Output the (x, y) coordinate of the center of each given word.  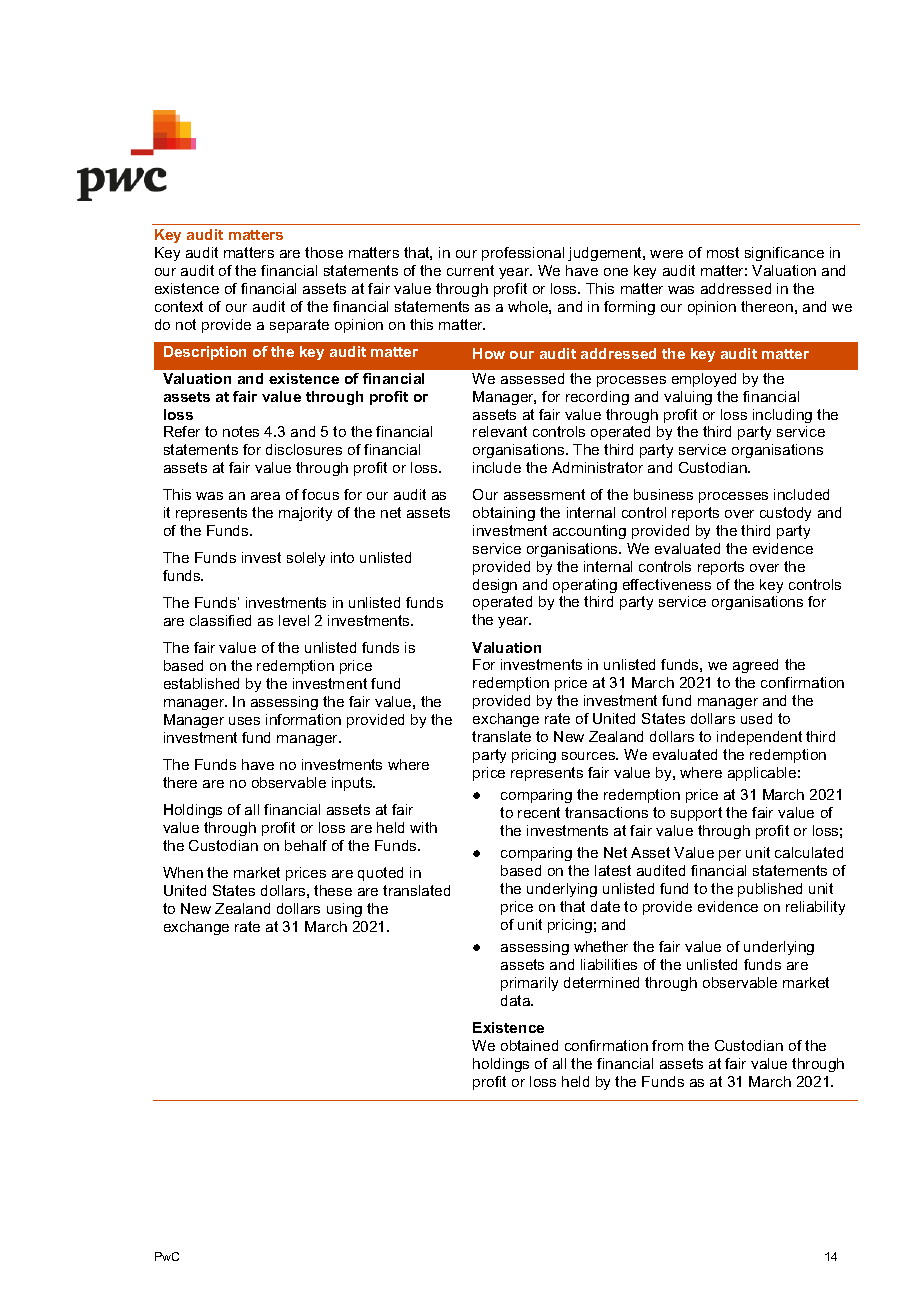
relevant (500, 431)
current (470, 270)
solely (306, 559)
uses (244, 721)
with (423, 827)
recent (539, 812)
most (723, 252)
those (324, 252)
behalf (306, 845)
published (770, 890)
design (495, 586)
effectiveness (667, 584)
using (344, 910)
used (756, 718)
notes (241, 431)
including (782, 416)
